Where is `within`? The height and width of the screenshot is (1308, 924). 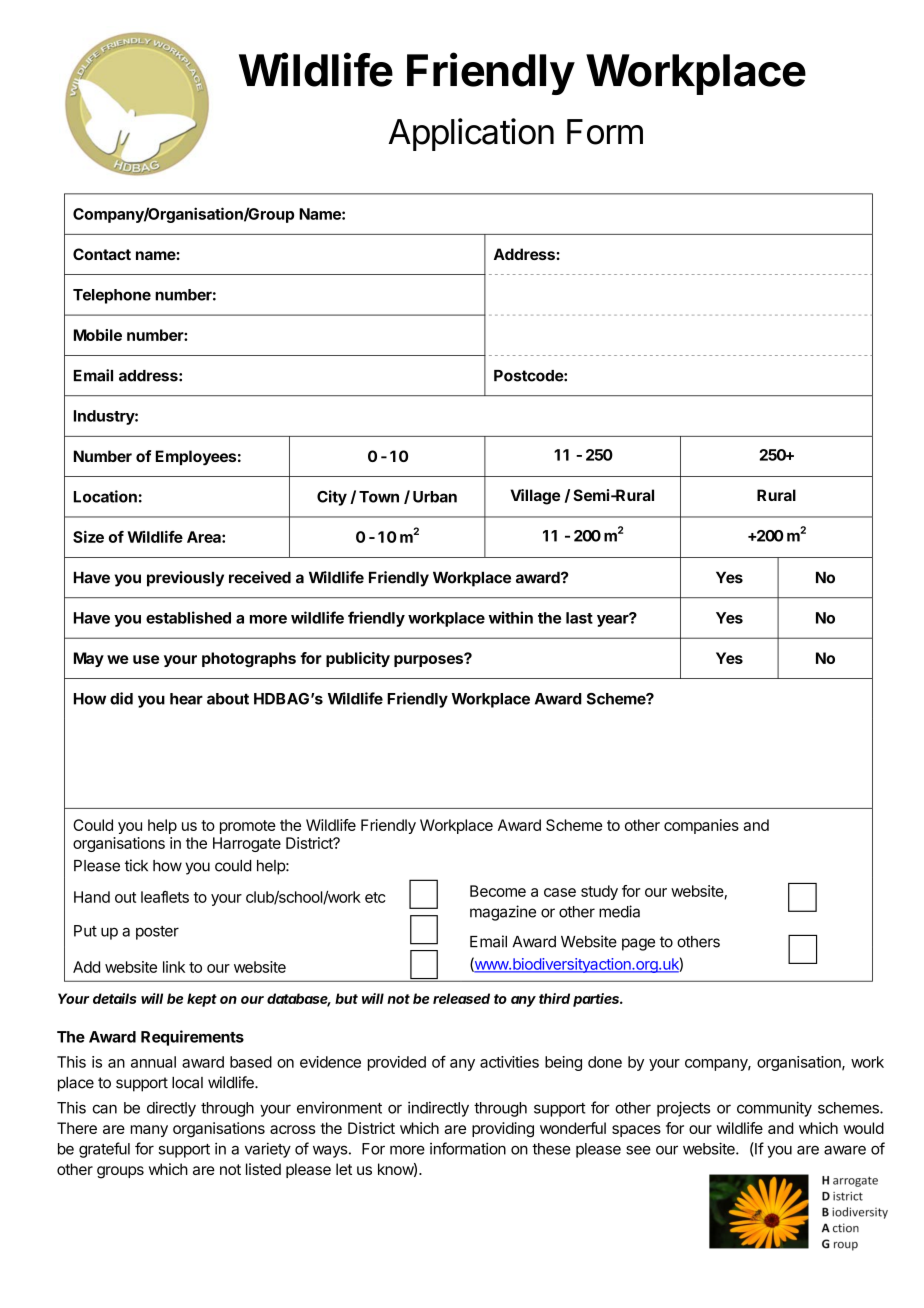 within is located at coordinates (511, 617).
